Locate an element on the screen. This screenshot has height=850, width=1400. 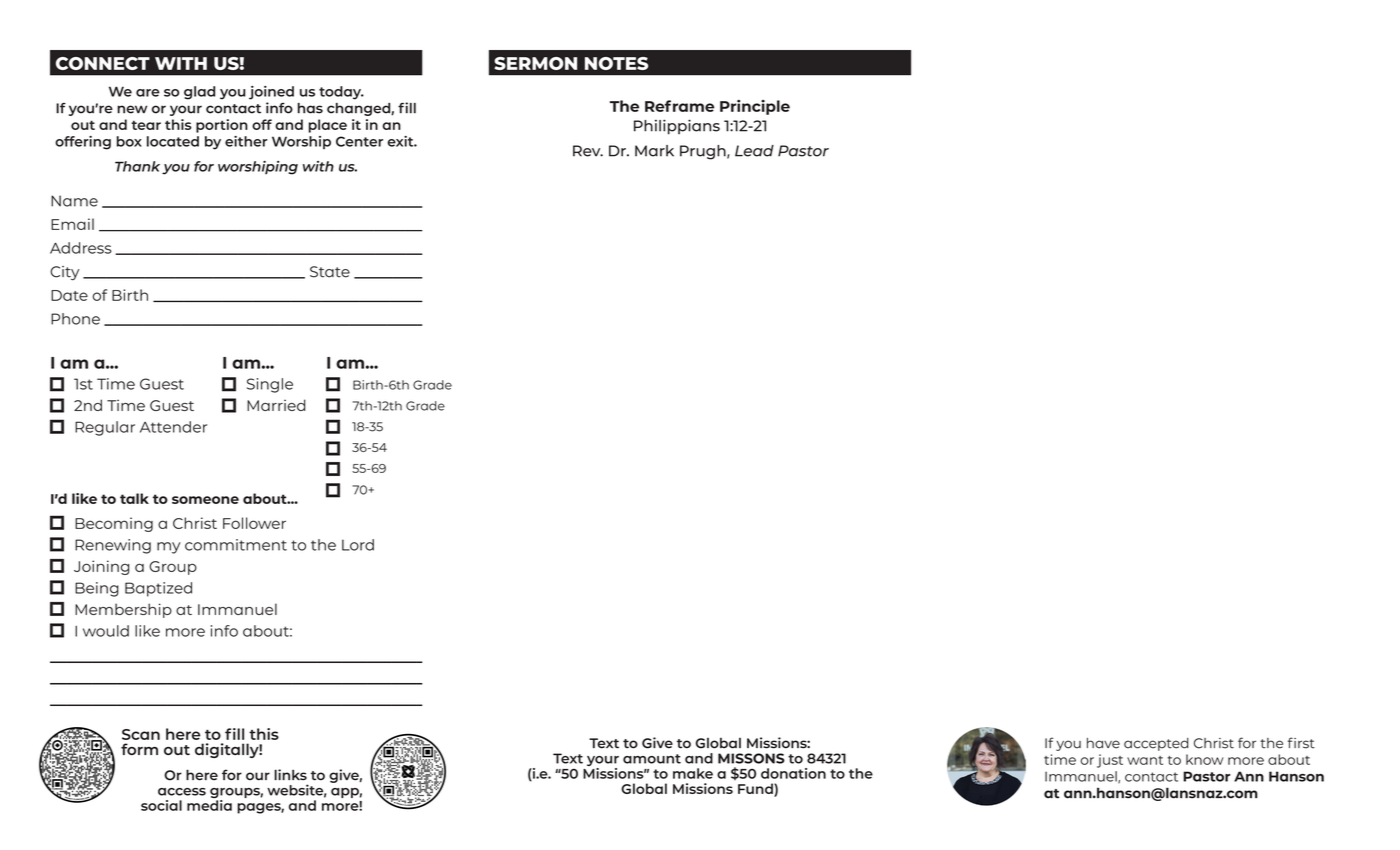
Married is located at coordinates (276, 405).
